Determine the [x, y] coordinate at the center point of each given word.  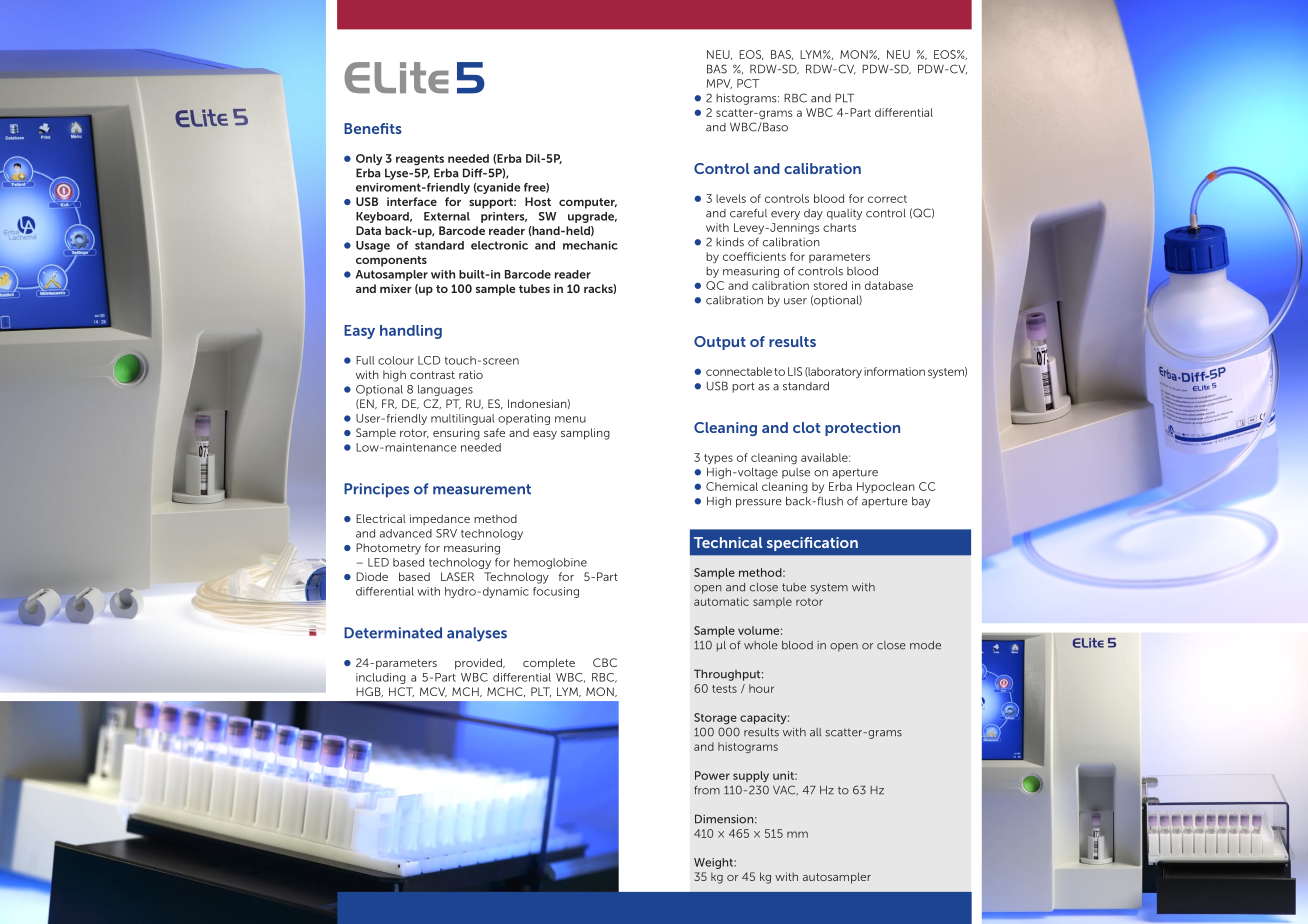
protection [862, 429]
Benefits [373, 128]
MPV [719, 84]
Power [712, 775]
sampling [585, 434]
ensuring [456, 434]
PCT [748, 83]
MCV [433, 692]
